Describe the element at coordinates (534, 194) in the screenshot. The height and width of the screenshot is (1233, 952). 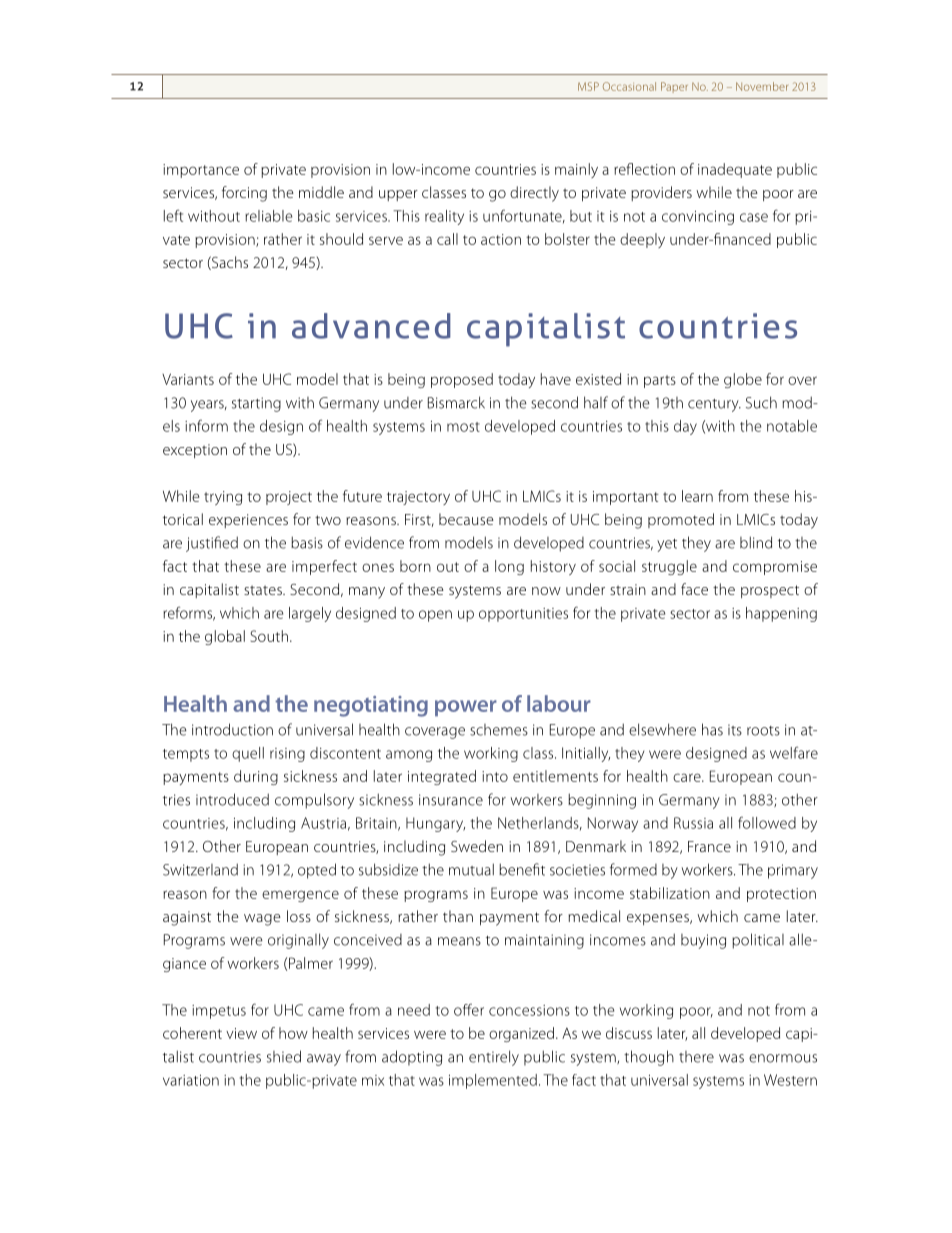
I see `directly` at that location.
